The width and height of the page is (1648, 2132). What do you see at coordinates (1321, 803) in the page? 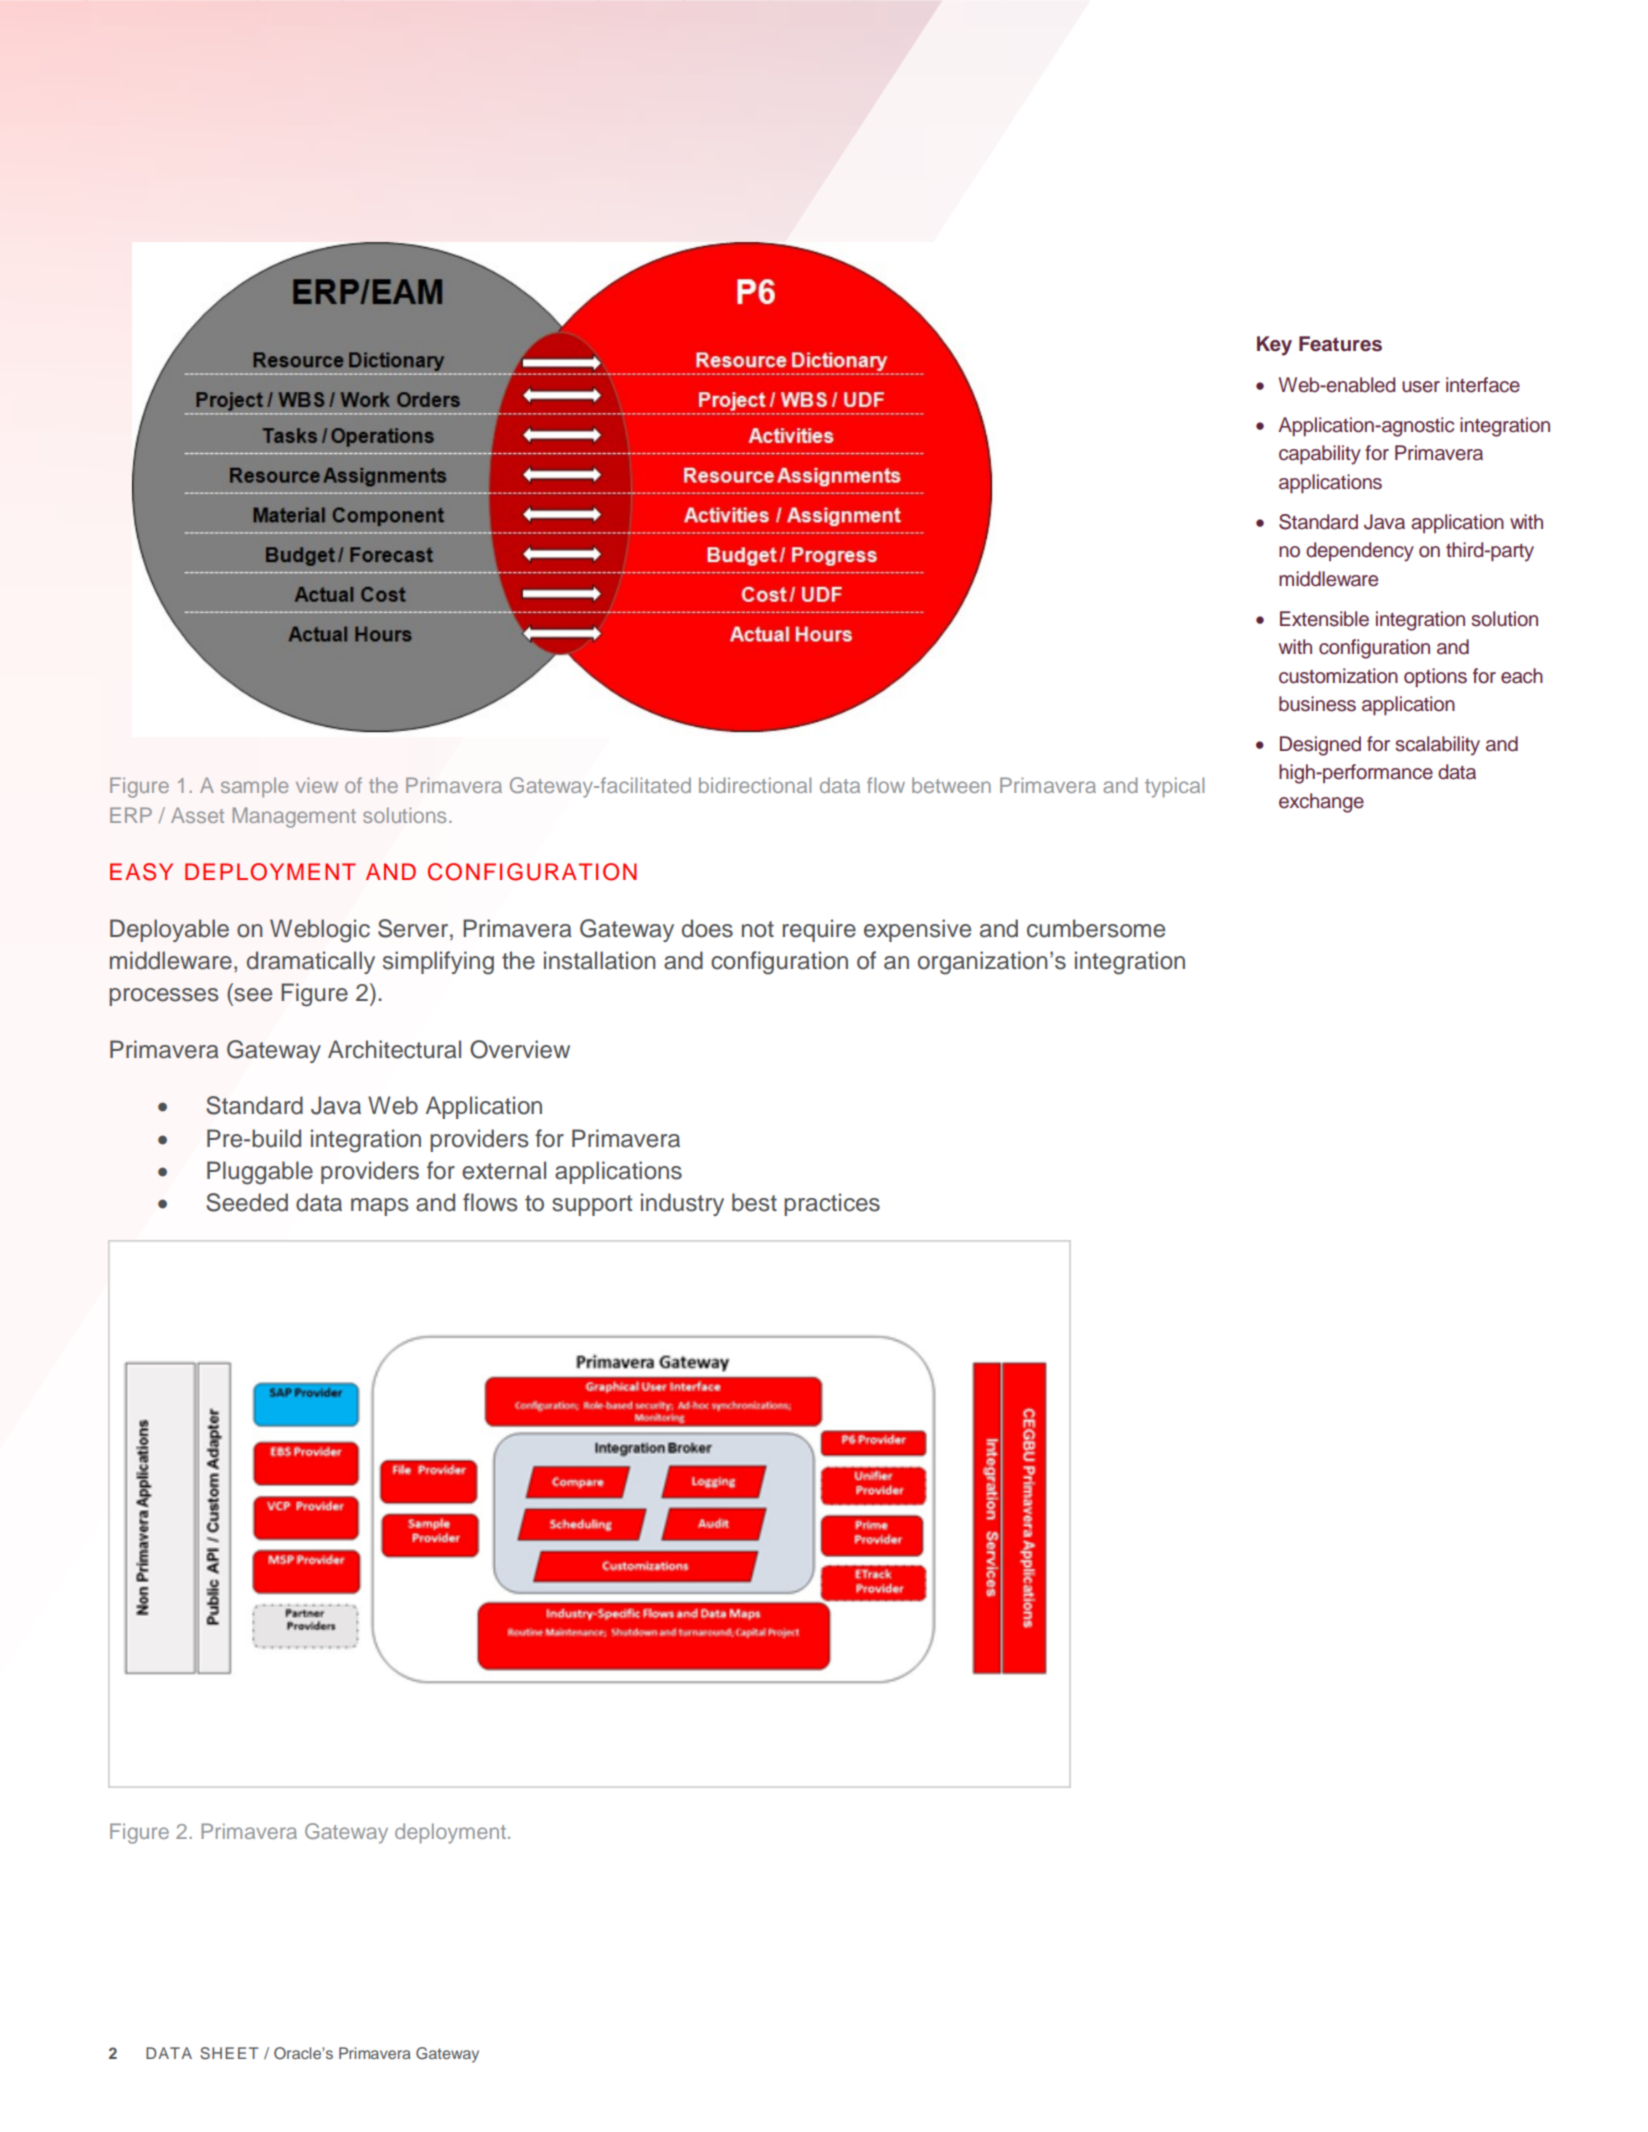
I see `exchange` at bounding box center [1321, 803].
